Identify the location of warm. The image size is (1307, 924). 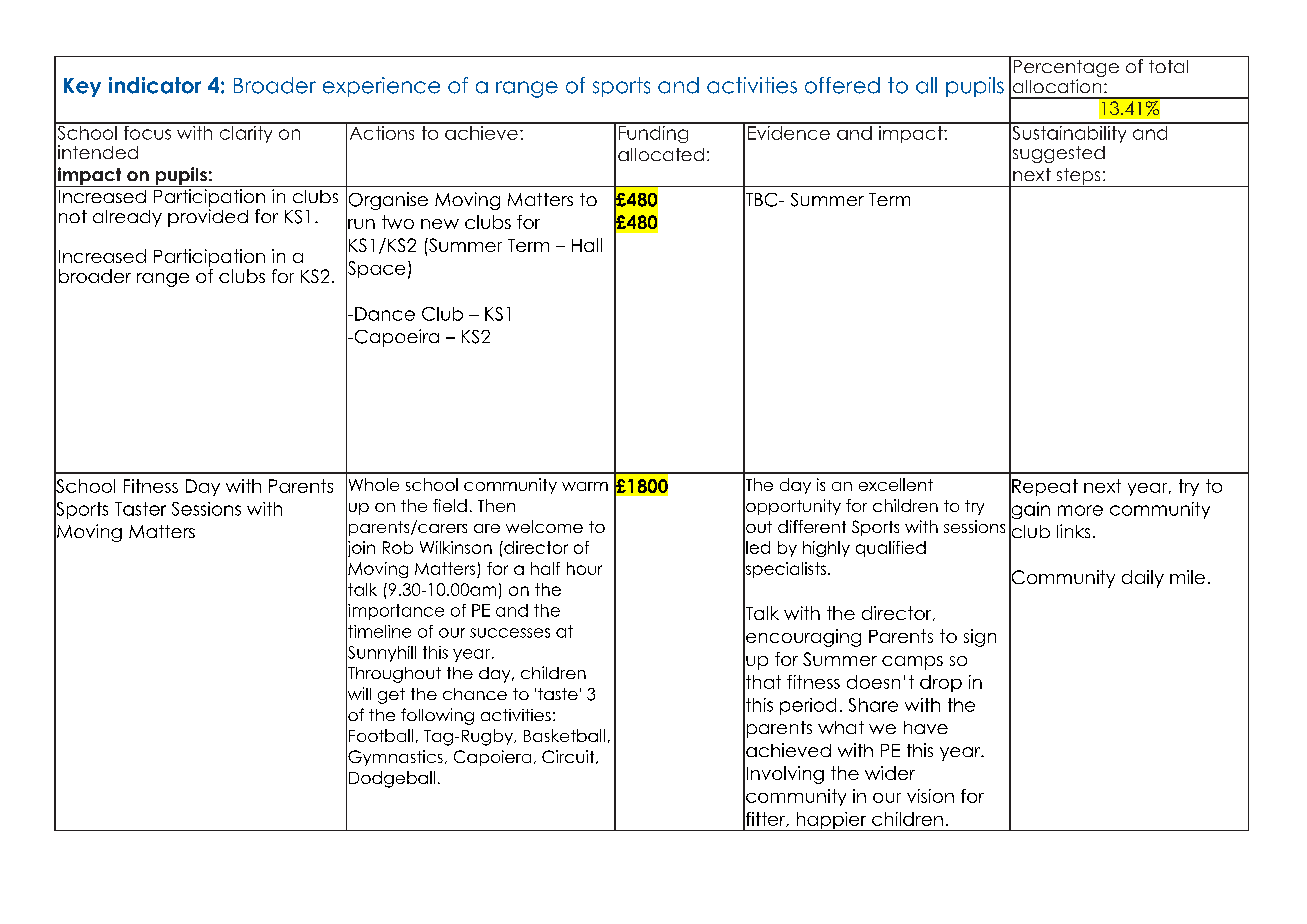
(585, 486).
